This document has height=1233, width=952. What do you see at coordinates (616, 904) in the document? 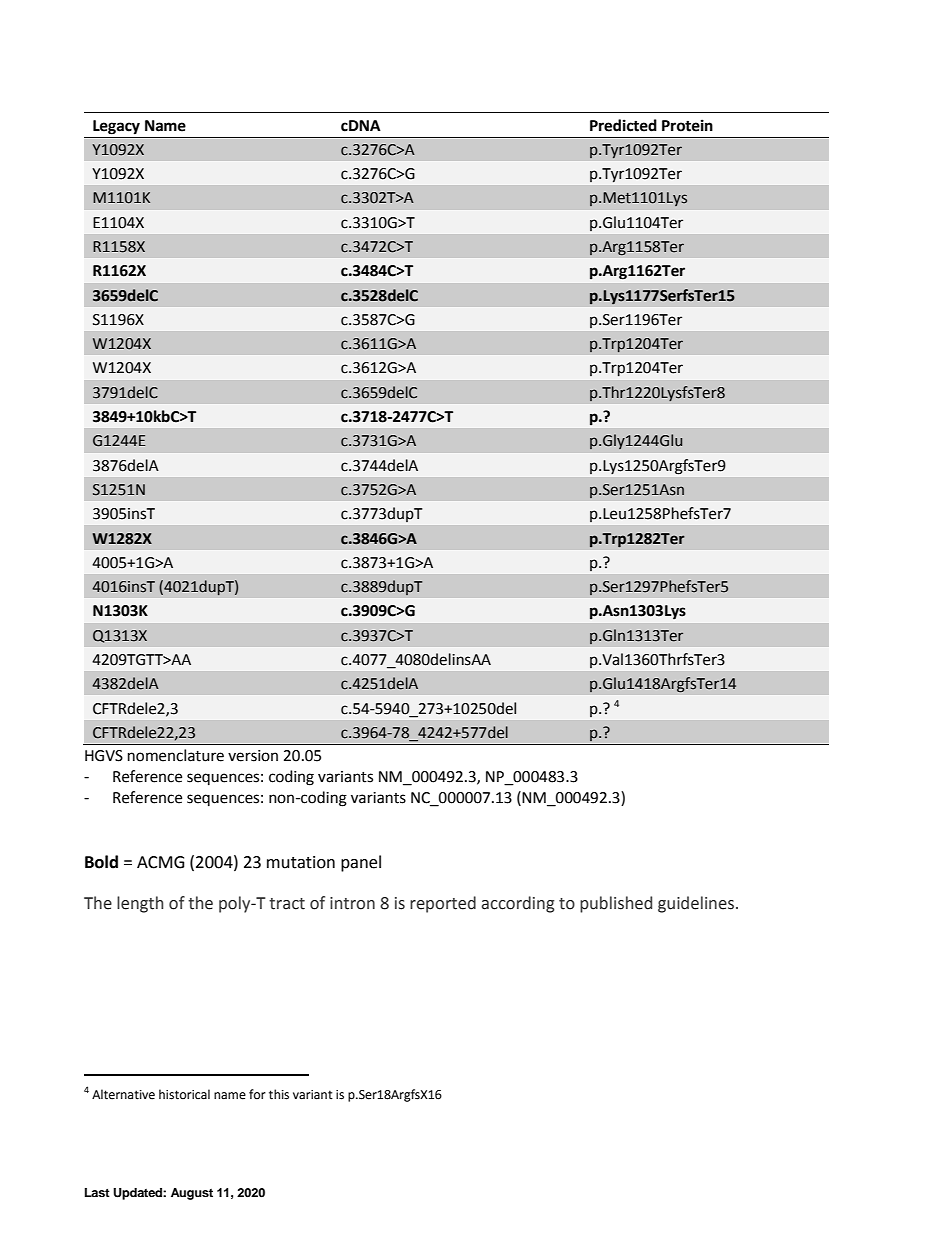
I see `published` at bounding box center [616, 904].
